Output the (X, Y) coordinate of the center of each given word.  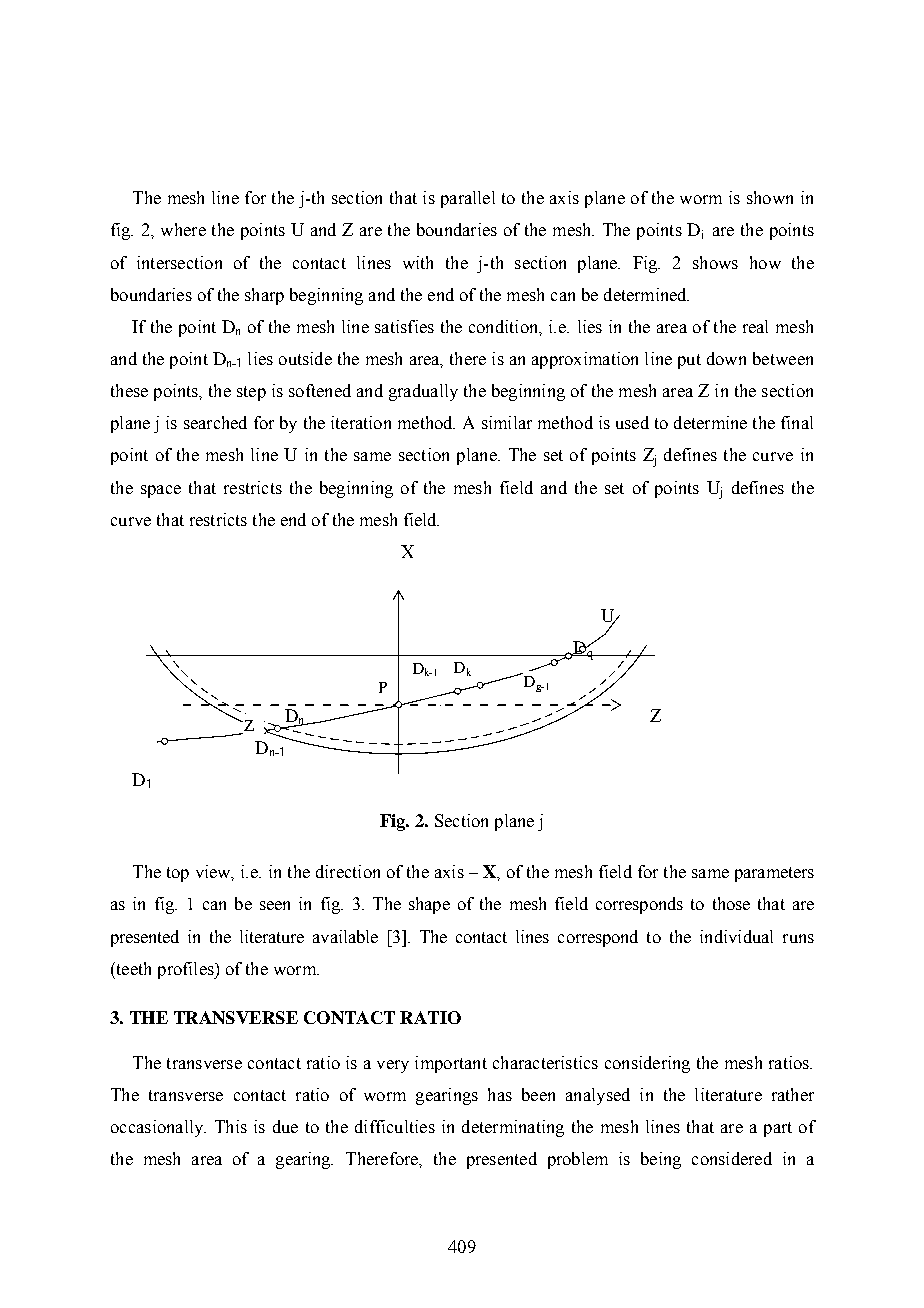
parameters (774, 874)
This (231, 1126)
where (183, 229)
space (161, 491)
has (500, 1094)
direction (348, 871)
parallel (468, 199)
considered (732, 1158)
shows (715, 262)
